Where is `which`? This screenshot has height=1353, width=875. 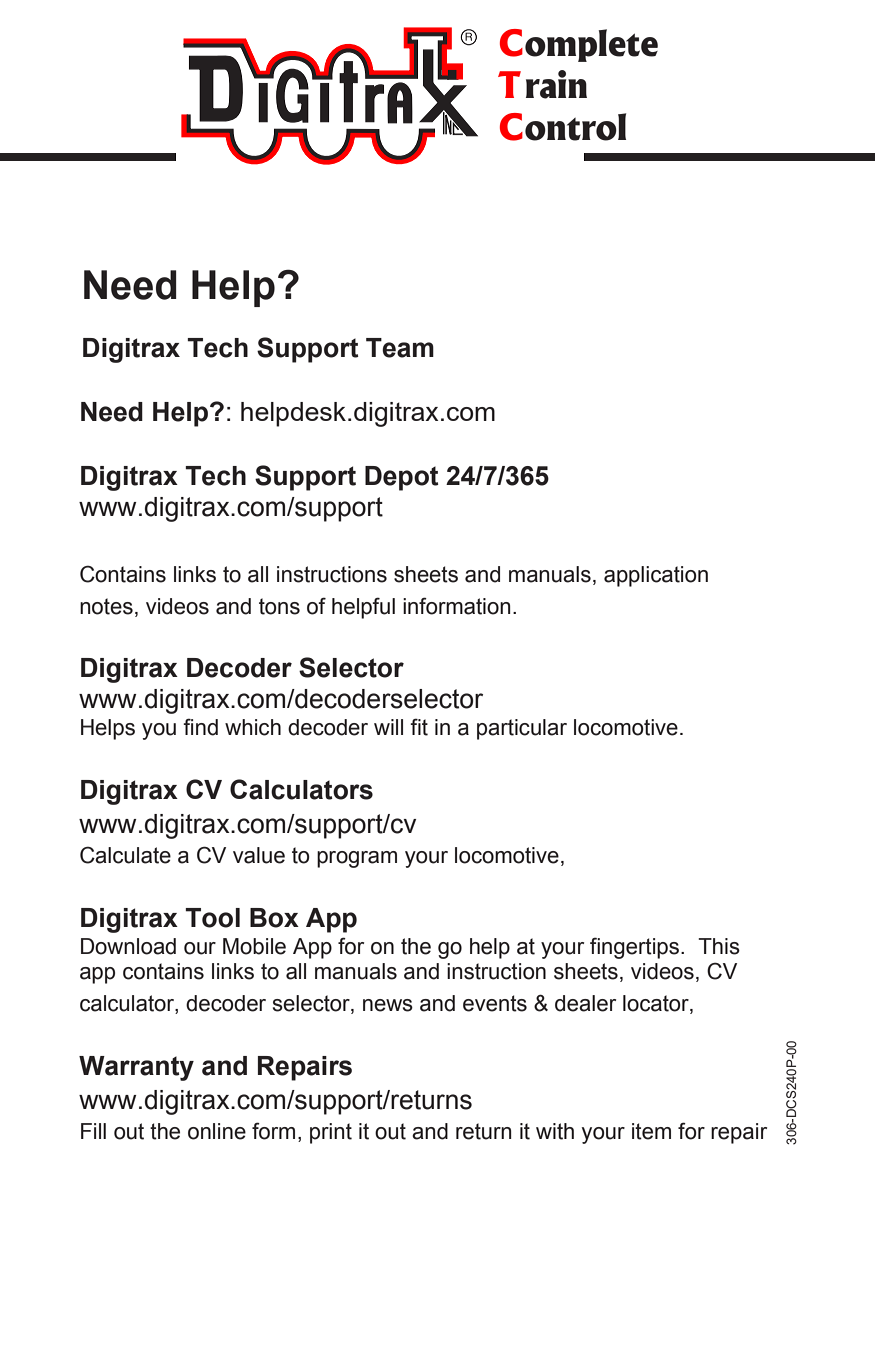 which is located at coordinates (253, 727).
